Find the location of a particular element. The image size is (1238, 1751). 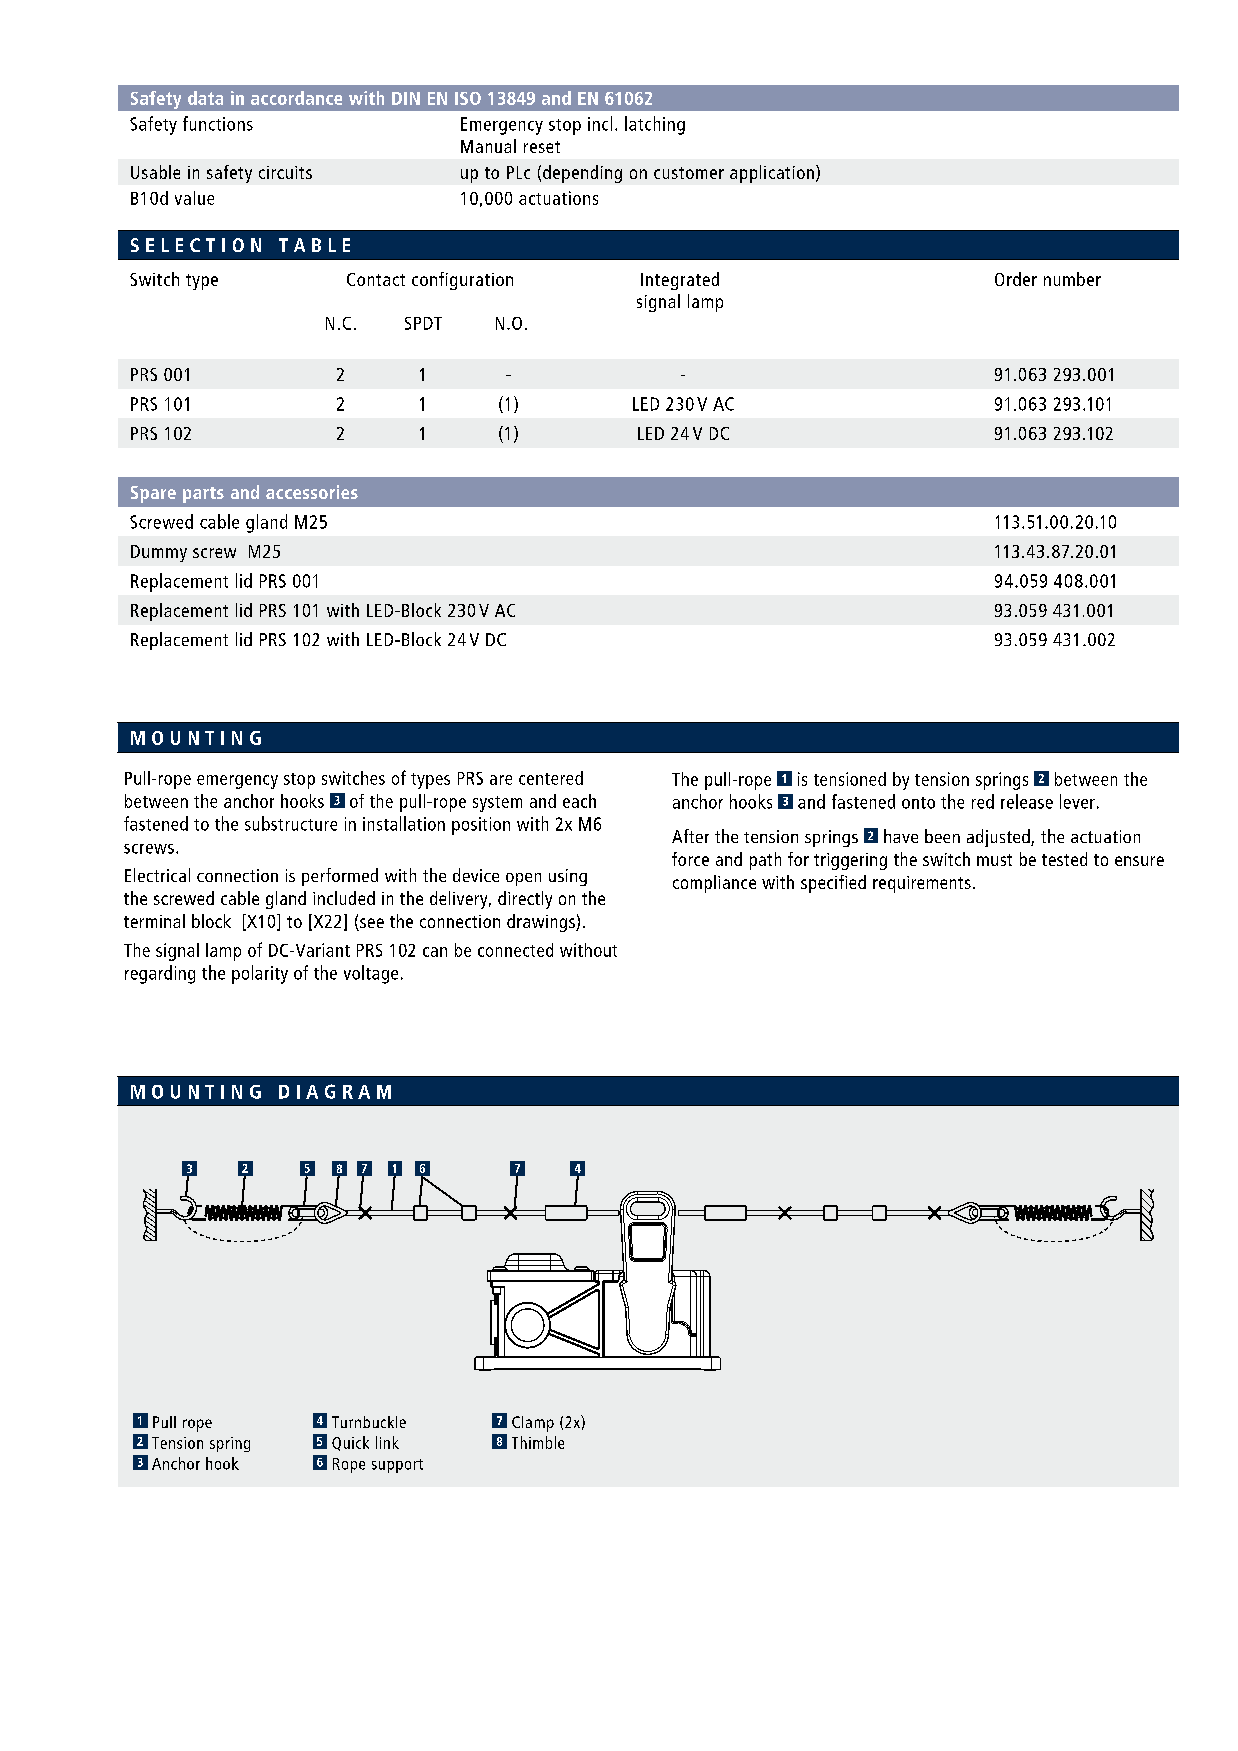

requirements is located at coordinates (922, 884).
